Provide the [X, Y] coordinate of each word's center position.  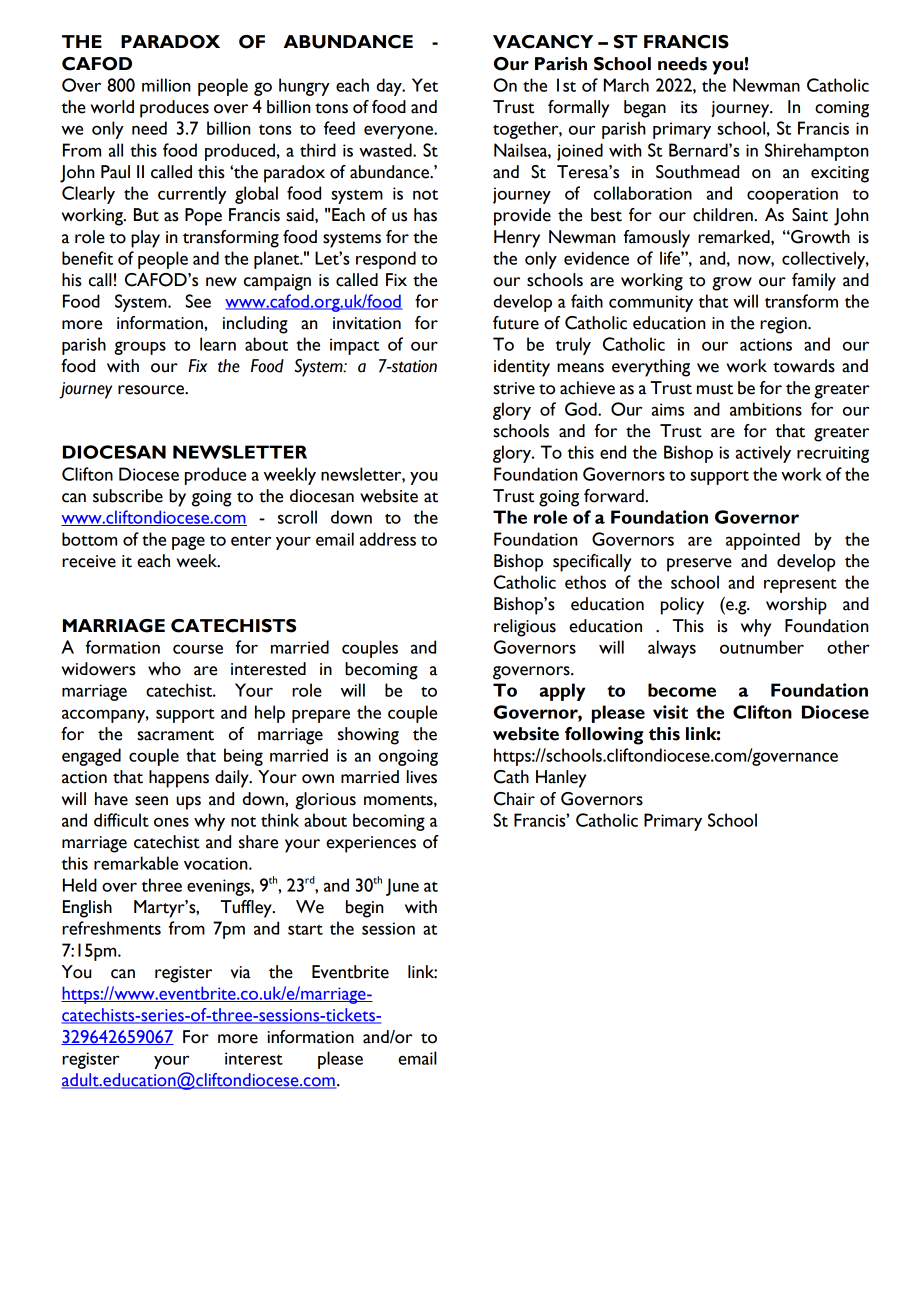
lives [422, 777]
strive [514, 388]
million [166, 85]
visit [670, 712]
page [188, 543]
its [689, 107]
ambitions [766, 409]
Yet [425, 85]
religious [525, 628]
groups [140, 348]
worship [796, 606]
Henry [517, 239]
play [145, 239]
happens [179, 779]
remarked [735, 237]
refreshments [111, 928]
